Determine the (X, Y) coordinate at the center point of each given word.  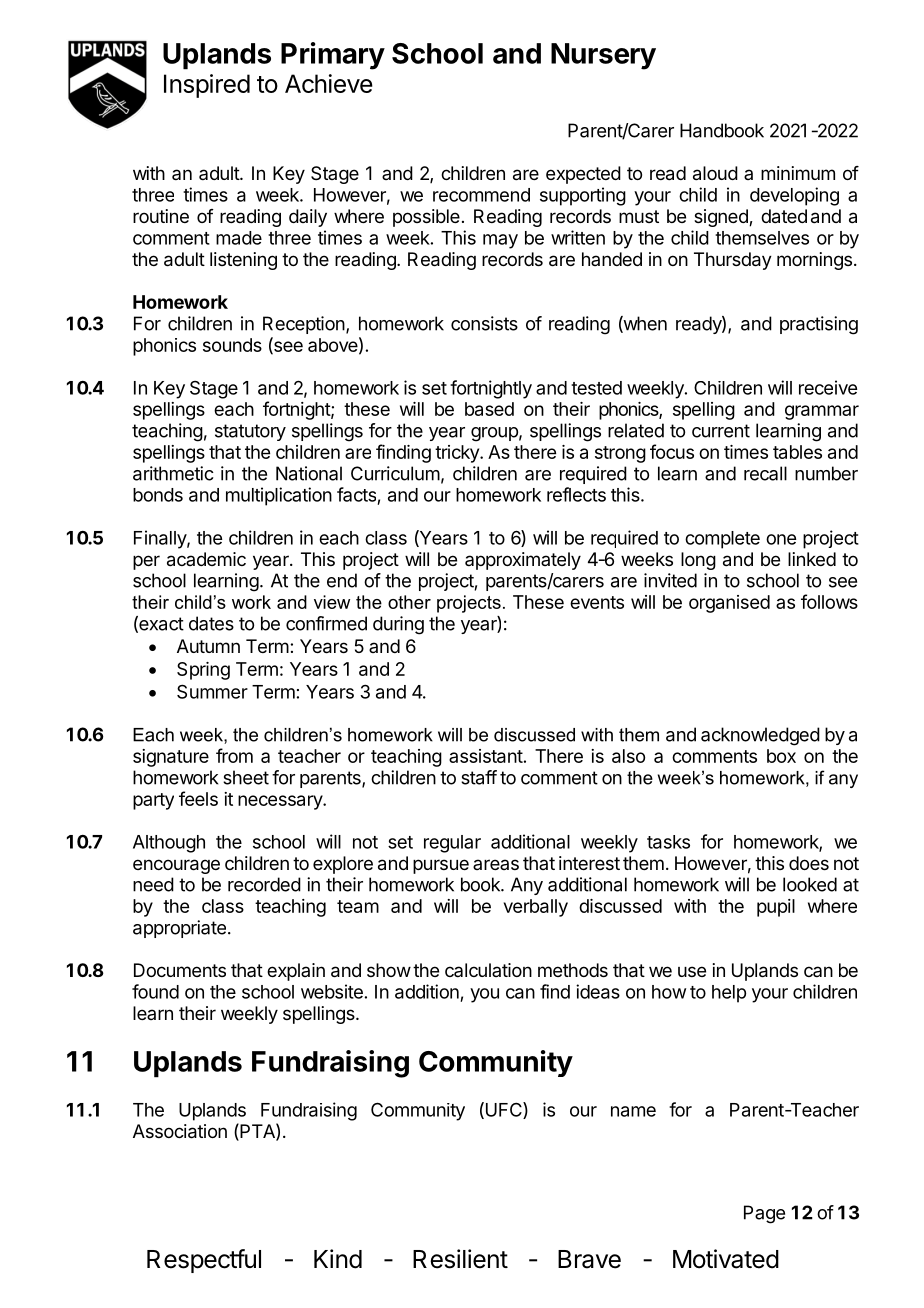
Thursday (733, 261)
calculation (488, 970)
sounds (232, 345)
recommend (481, 195)
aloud (715, 173)
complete (722, 540)
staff (479, 777)
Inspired (207, 86)
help (729, 994)
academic (206, 559)
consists (484, 323)
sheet (246, 777)
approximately (523, 561)
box (781, 756)
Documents (180, 970)
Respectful (204, 1261)
